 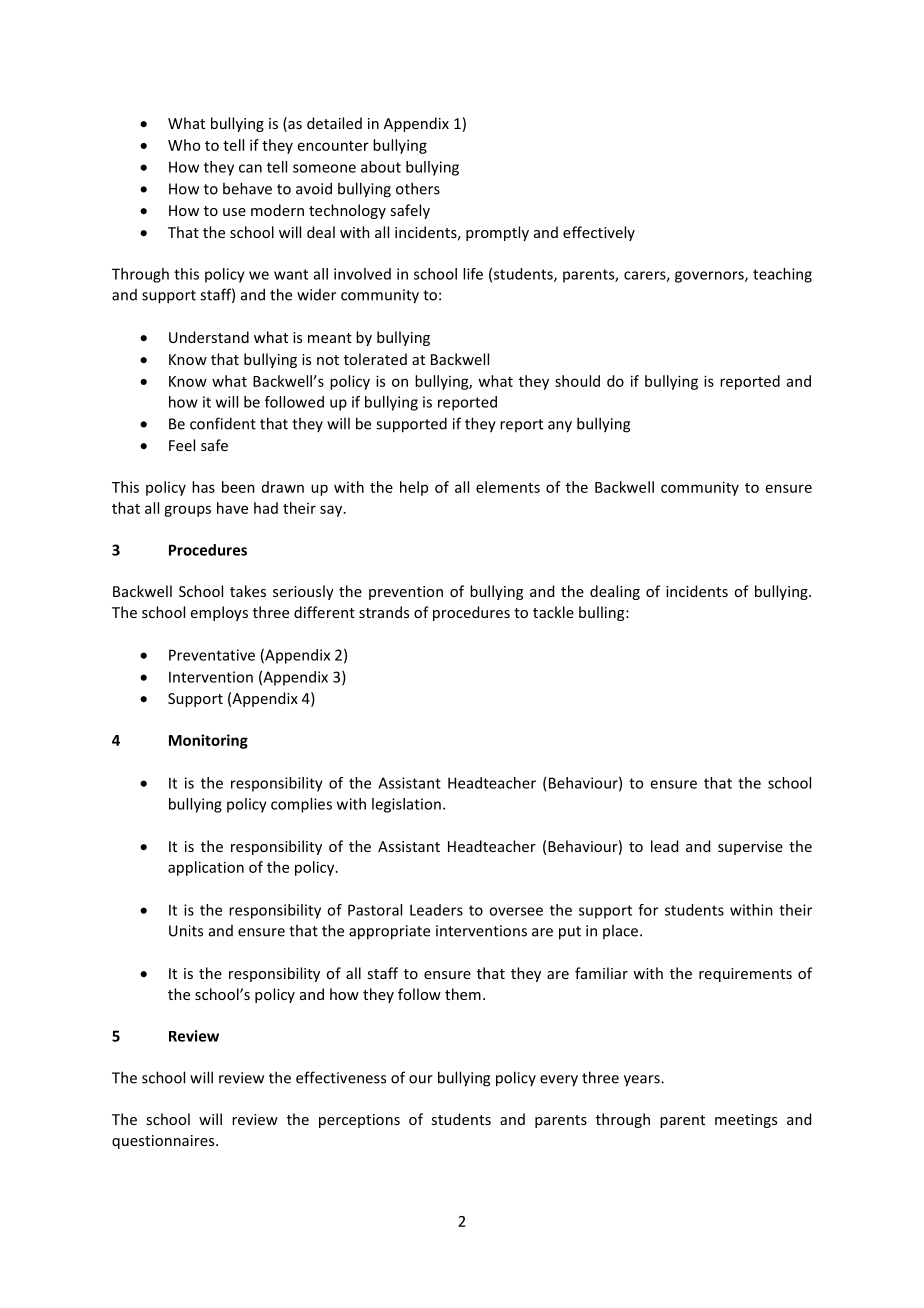 What do you see at coordinates (406, 805) in the screenshot?
I see `legislation` at bounding box center [406, 805].
